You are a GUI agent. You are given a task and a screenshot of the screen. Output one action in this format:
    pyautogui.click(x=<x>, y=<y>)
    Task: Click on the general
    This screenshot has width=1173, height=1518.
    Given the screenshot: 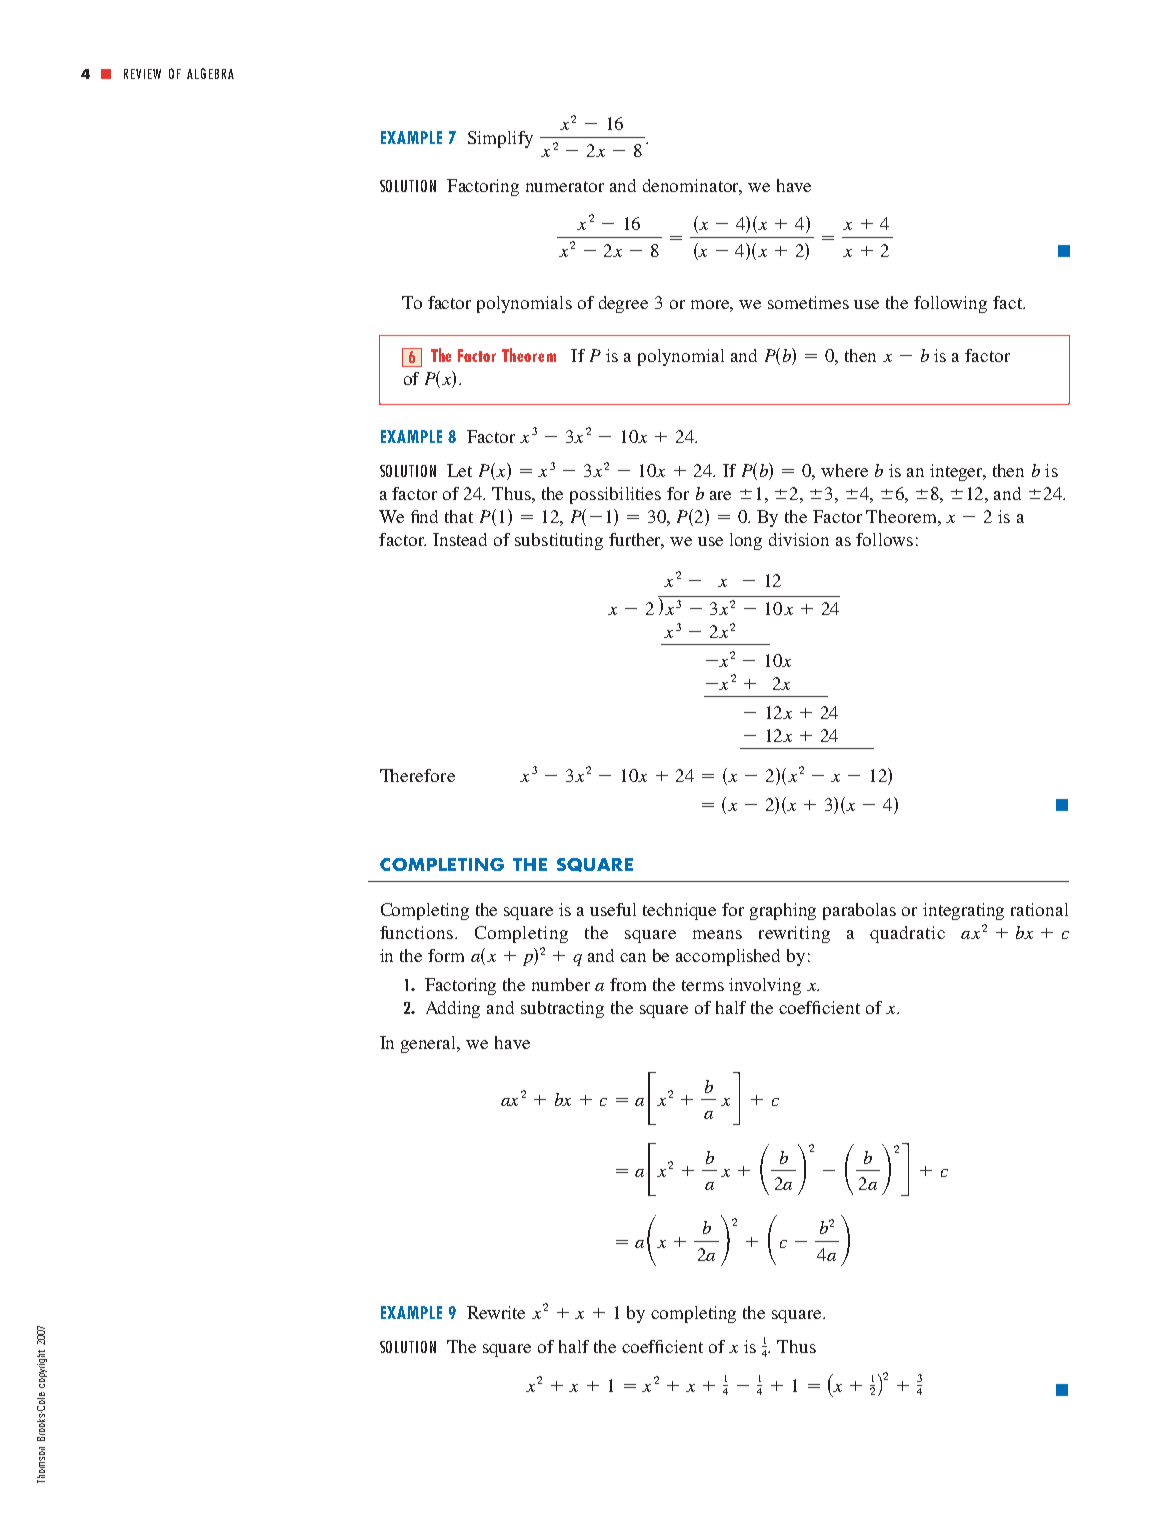 What is the action you would take?
    pyautogui.click(x=430, y=1044)
